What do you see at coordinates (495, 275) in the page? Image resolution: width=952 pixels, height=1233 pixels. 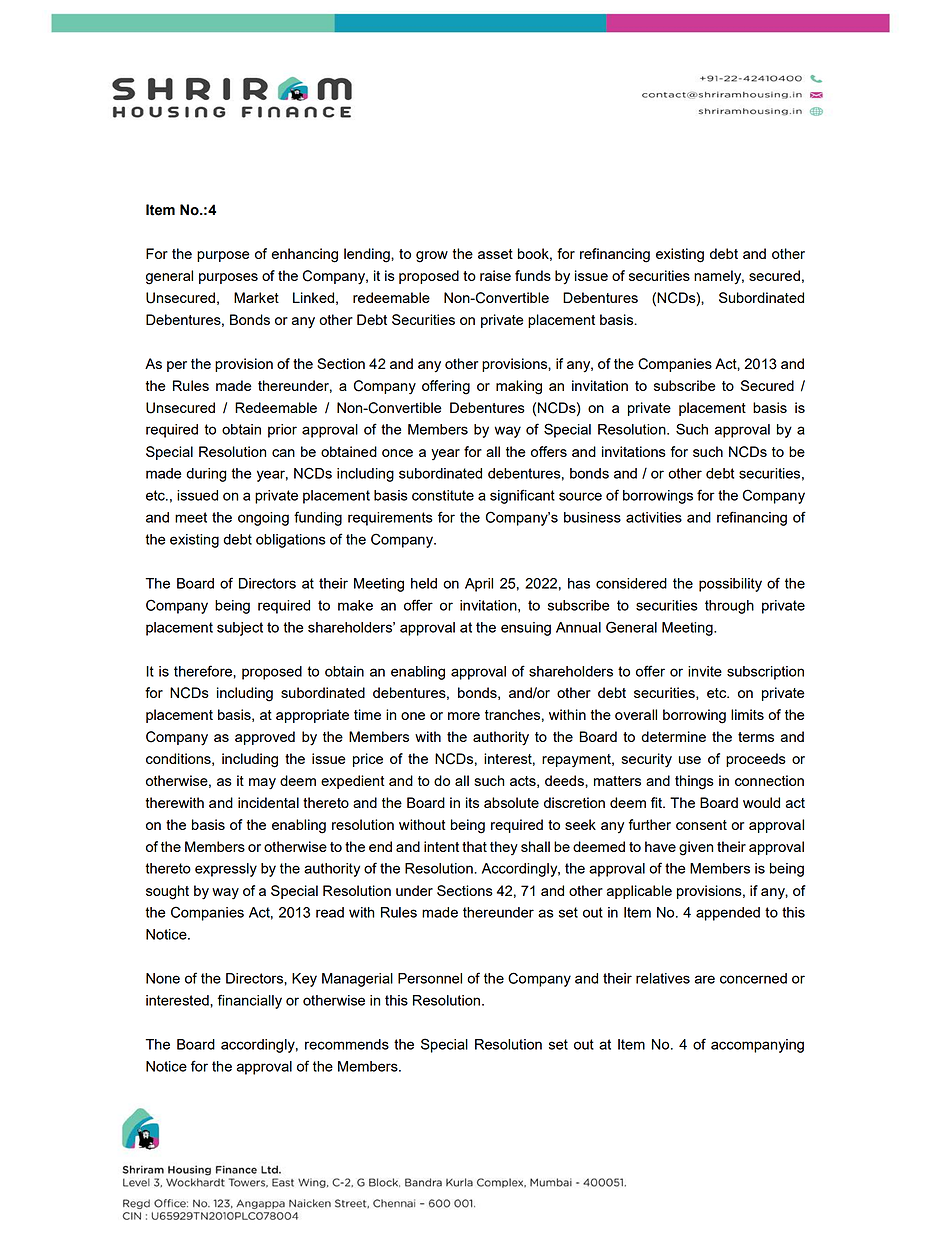 I see `raise` at bounding box center [495, 275].
